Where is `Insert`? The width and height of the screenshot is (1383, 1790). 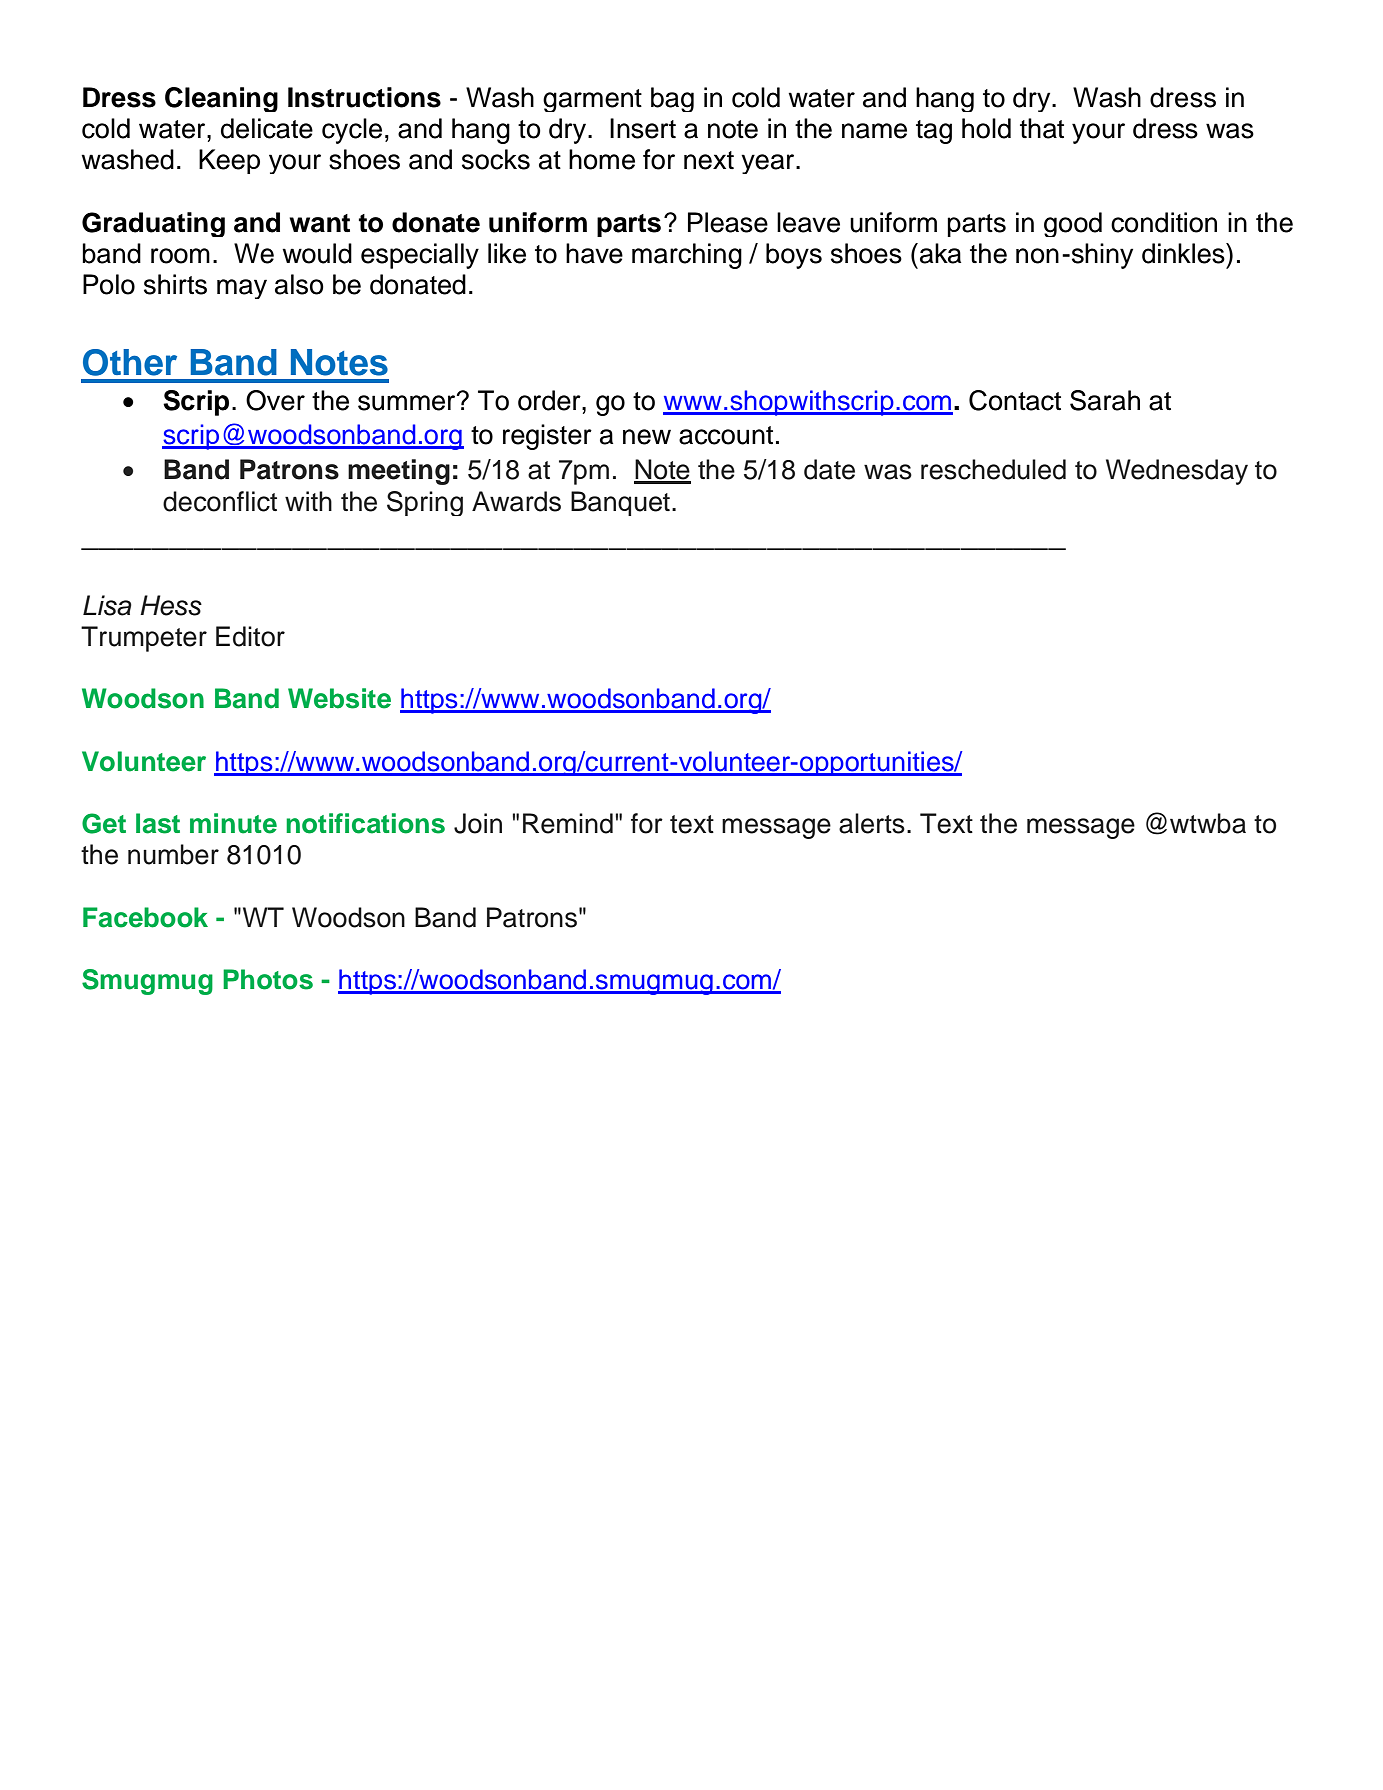 Insert is located at coordinates (643, 128).
